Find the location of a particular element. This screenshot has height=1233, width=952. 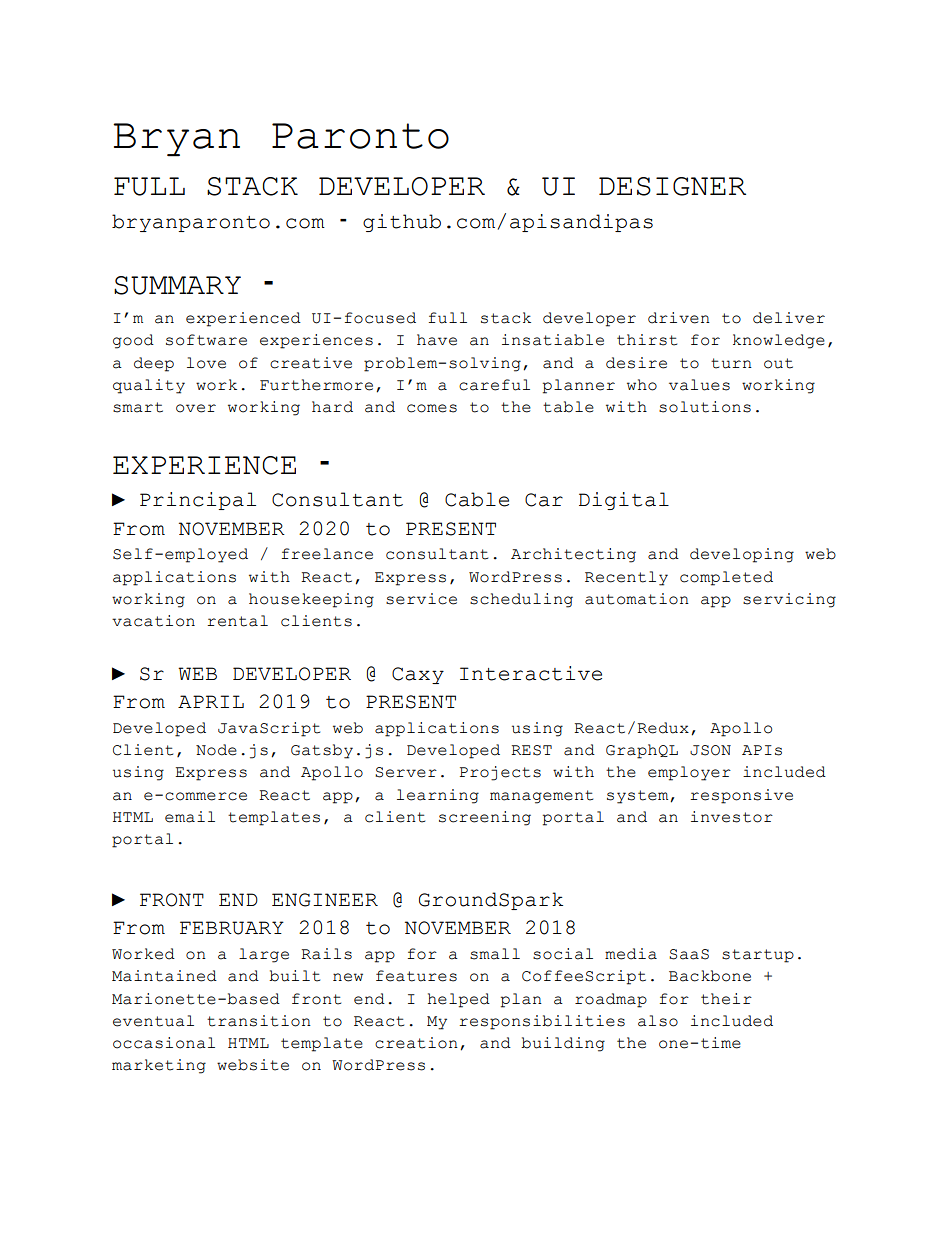

occasional is located at coordinates (164, 1043).
